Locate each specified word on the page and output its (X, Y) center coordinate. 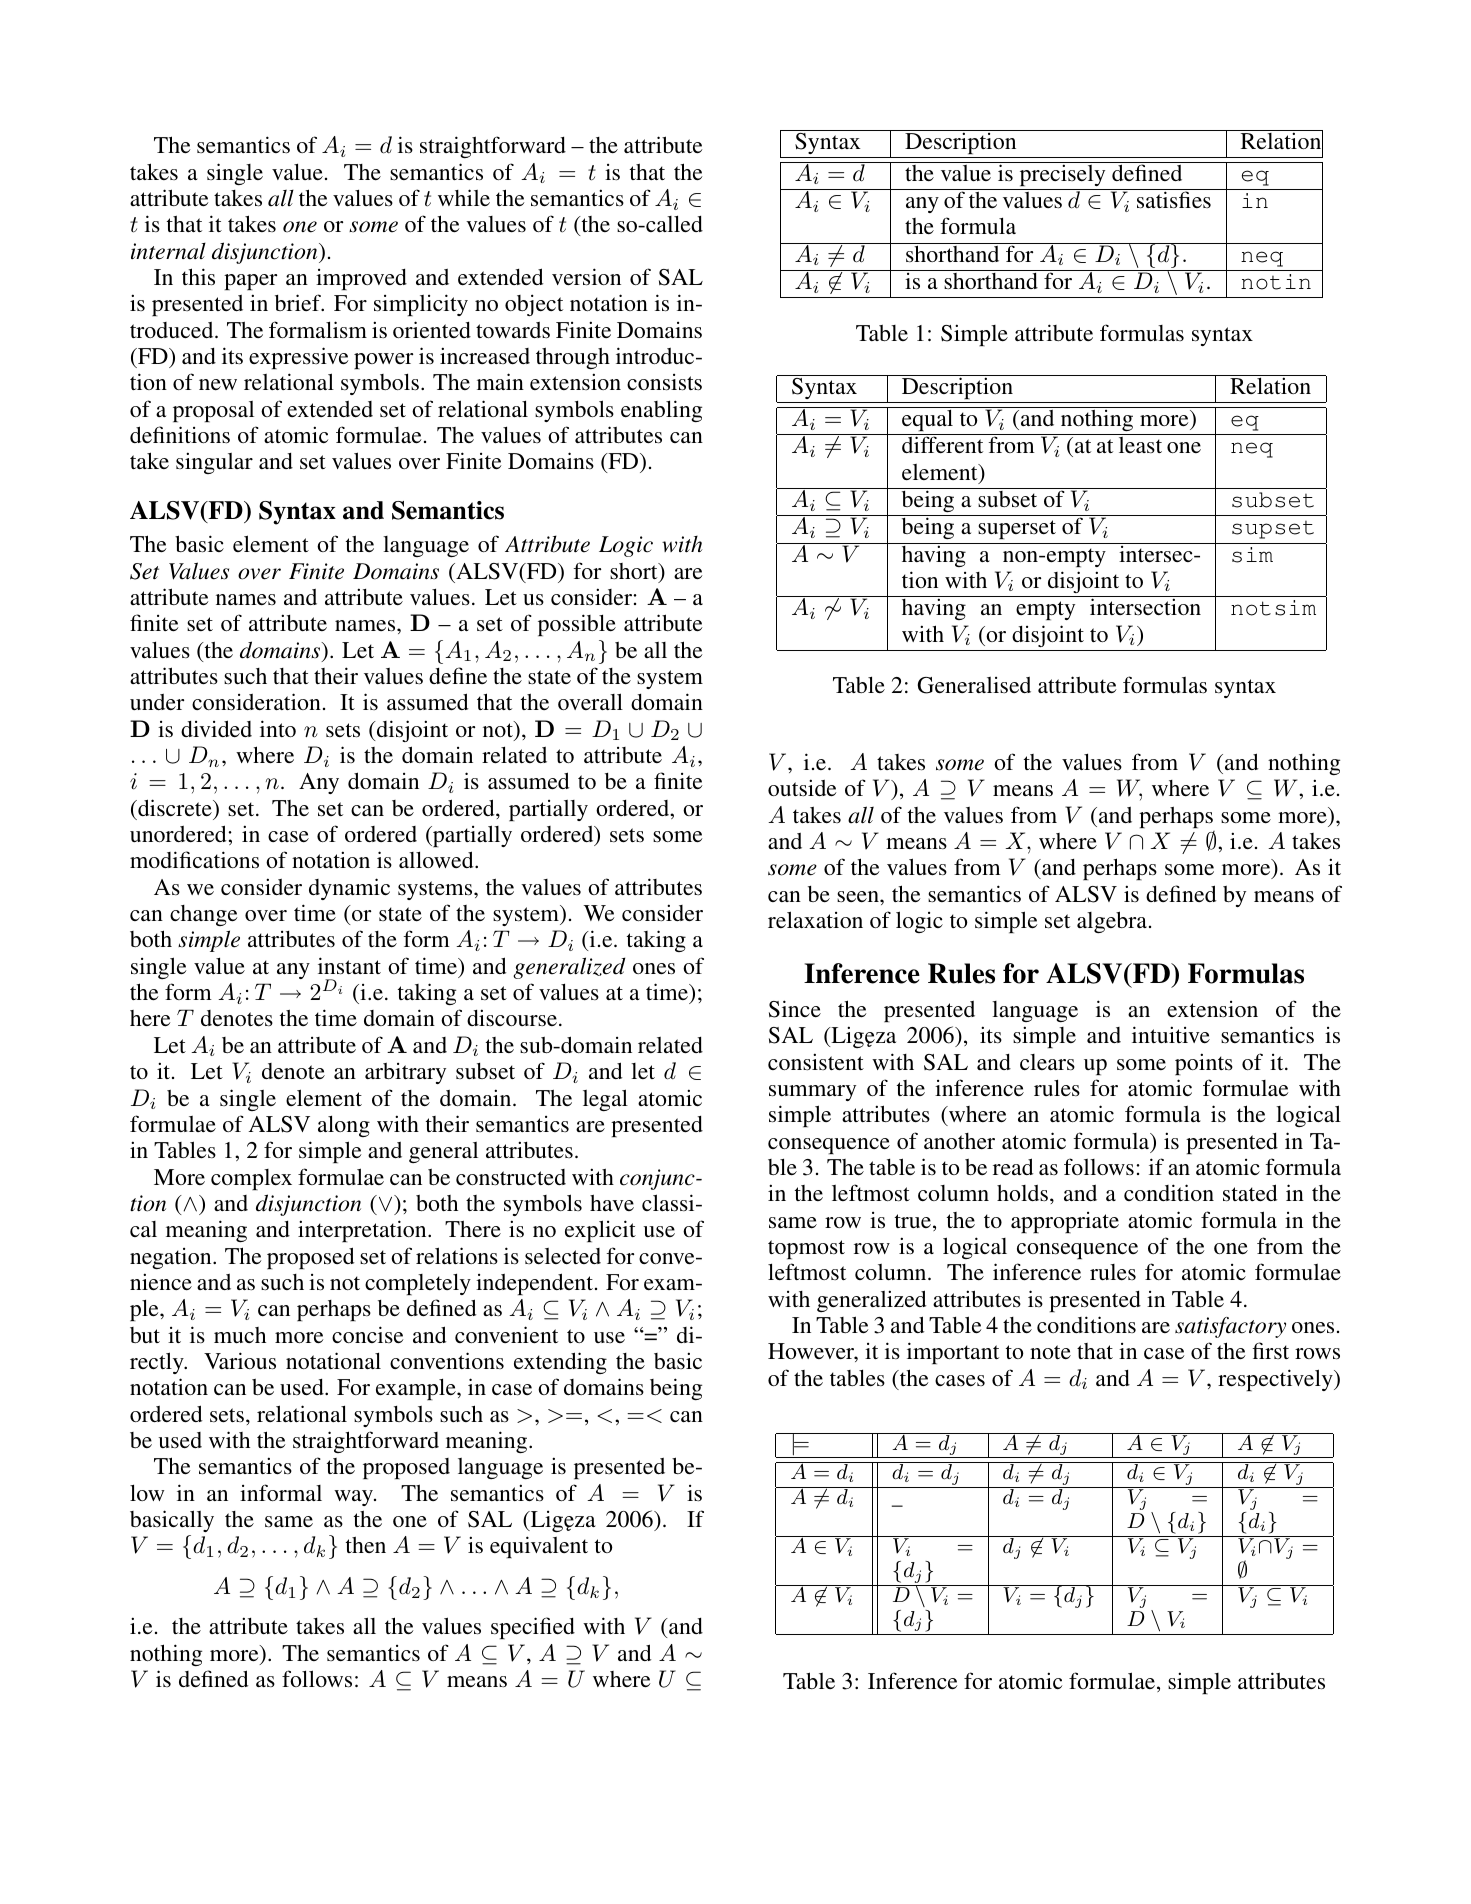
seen (859, 897)
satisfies (1174, 200)
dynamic (349, 889)
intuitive (1171, 1034)
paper (250, 282)
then (366, 1544)
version (586, 277)
